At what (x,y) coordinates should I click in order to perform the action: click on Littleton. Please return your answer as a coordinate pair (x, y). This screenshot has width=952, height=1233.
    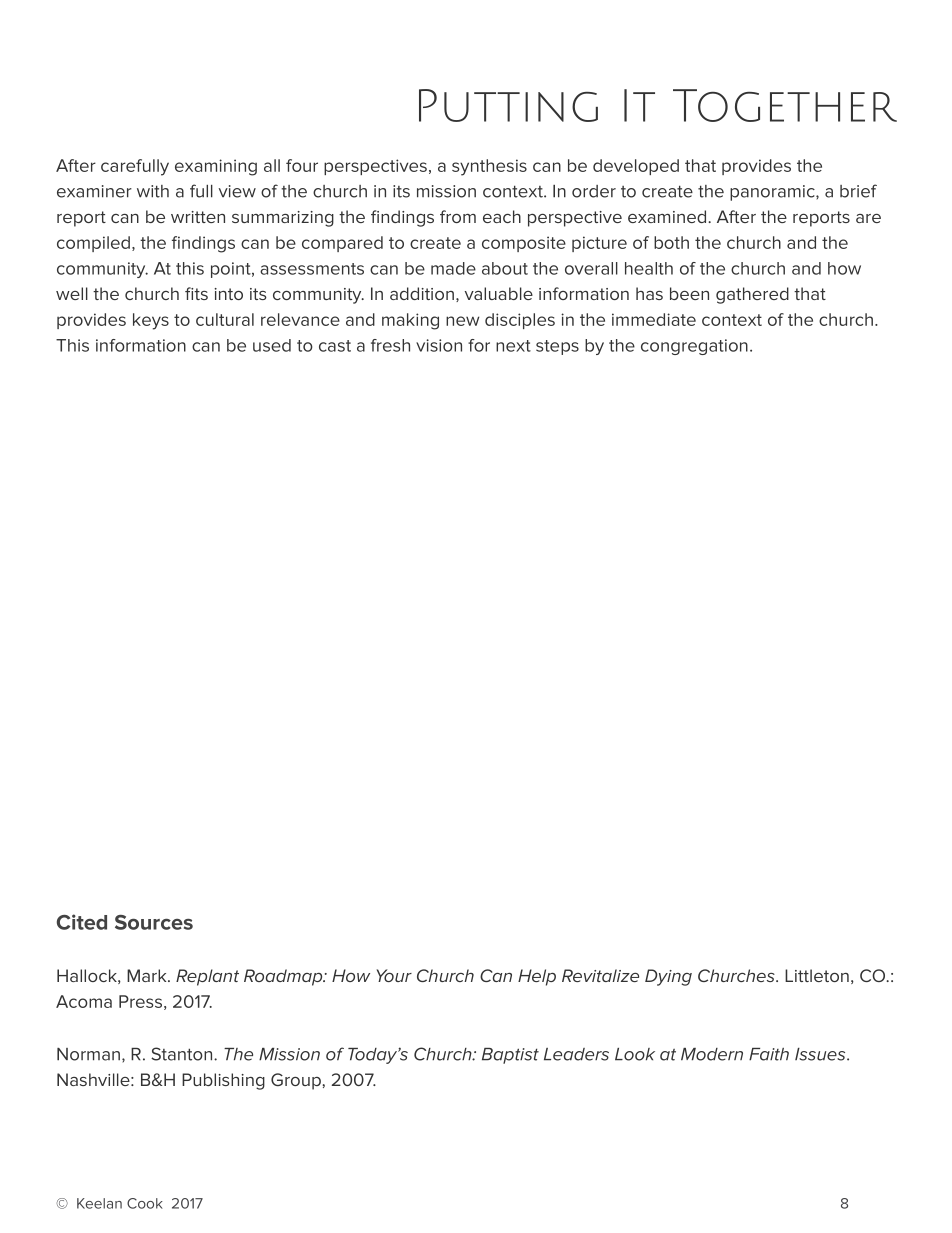
    Looking at the image, I should click on (817, 975).
